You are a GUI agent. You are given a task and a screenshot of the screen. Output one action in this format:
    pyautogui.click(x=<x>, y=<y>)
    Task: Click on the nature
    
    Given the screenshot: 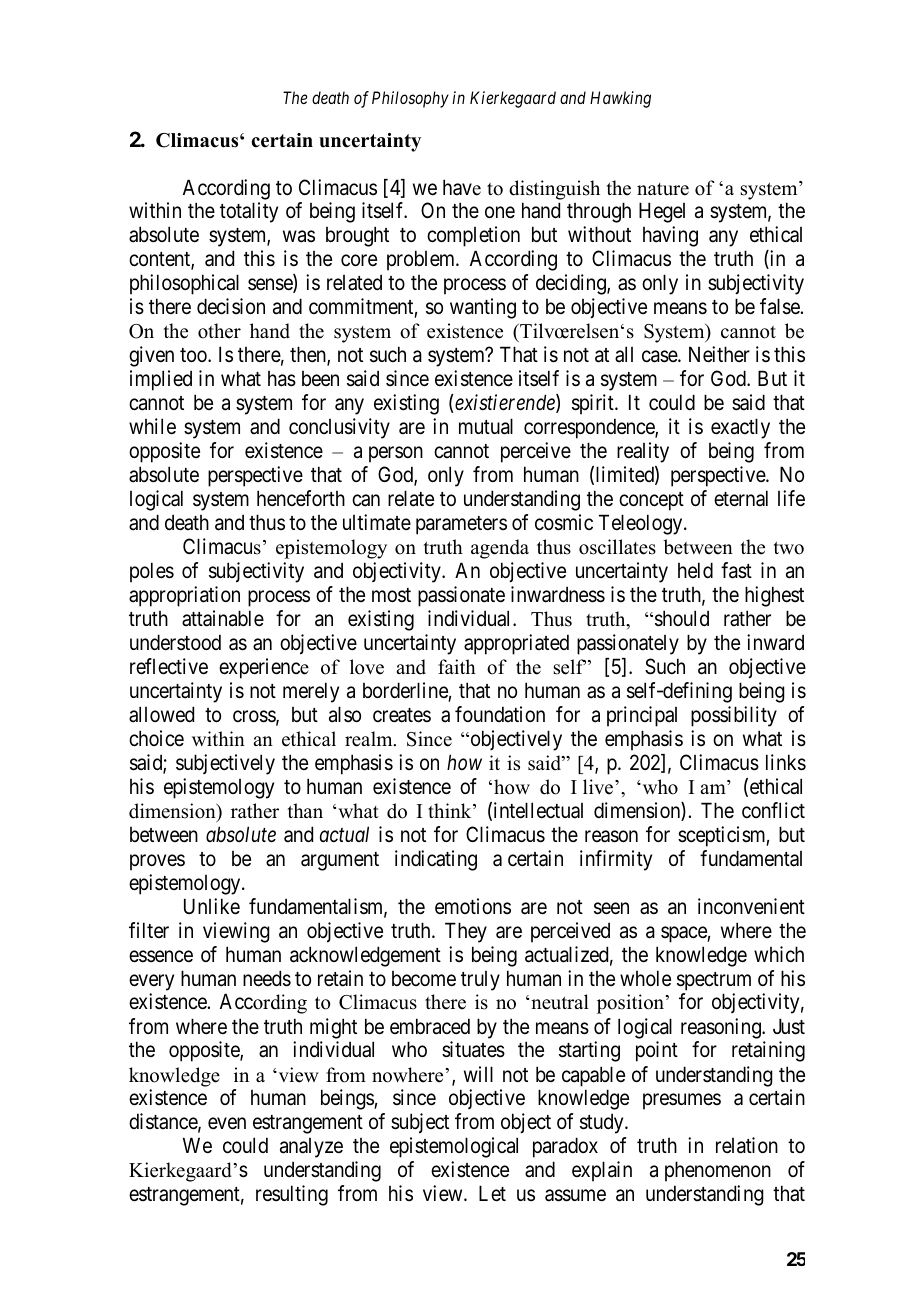 What is the action you would take?
    pyautogui.click(x=663, y=189)
